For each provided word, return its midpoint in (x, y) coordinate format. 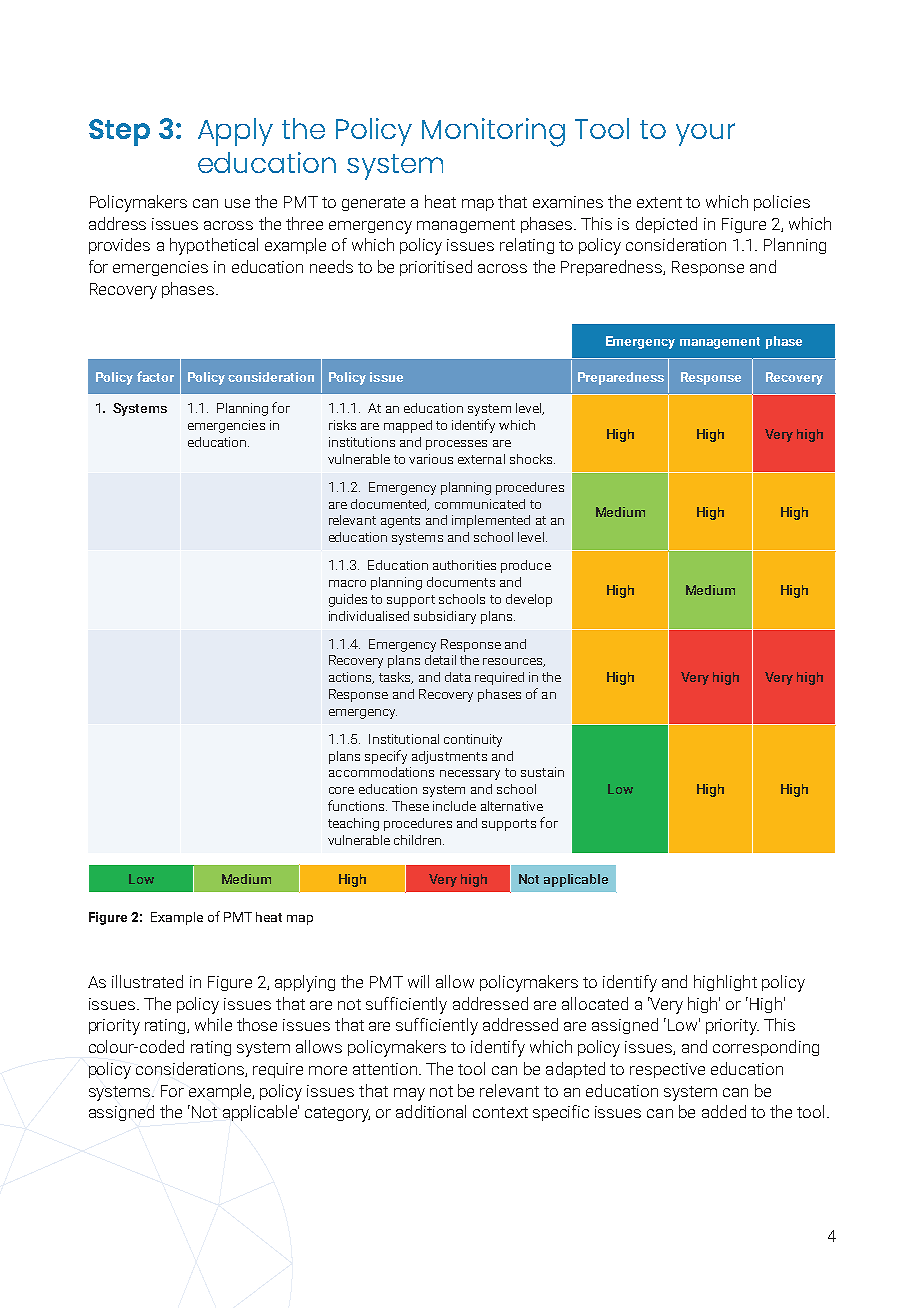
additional (431, 1111)
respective (667, 1070)
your (705, 134)
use (237, 203)
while (213, 1024)
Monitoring (493, 132)
